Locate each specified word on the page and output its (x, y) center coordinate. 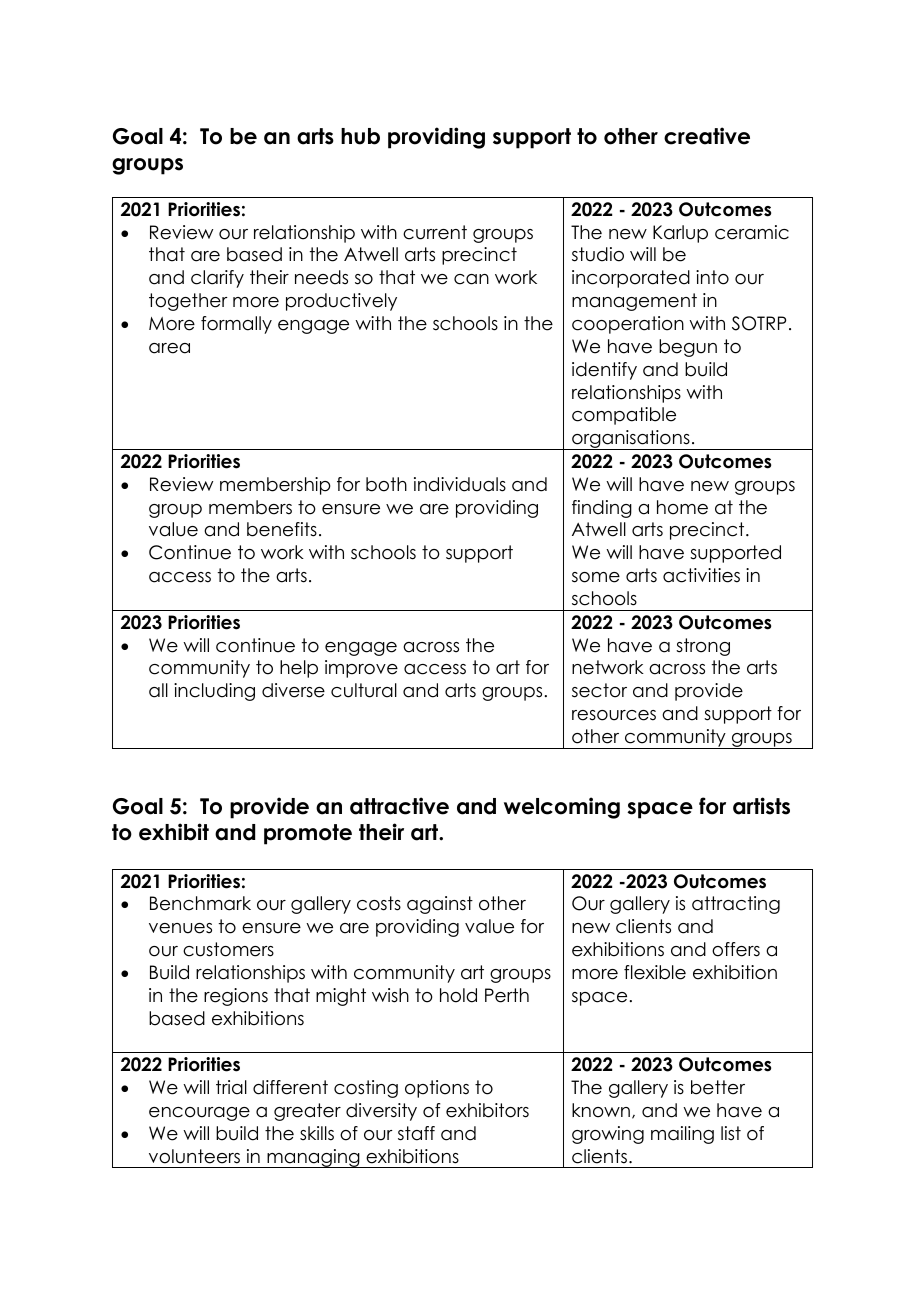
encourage (199, 1114)
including (214, 692)
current (435, 232)
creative (707, 136)
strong (703, 647)
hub (360, 136)
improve (361, 669)
